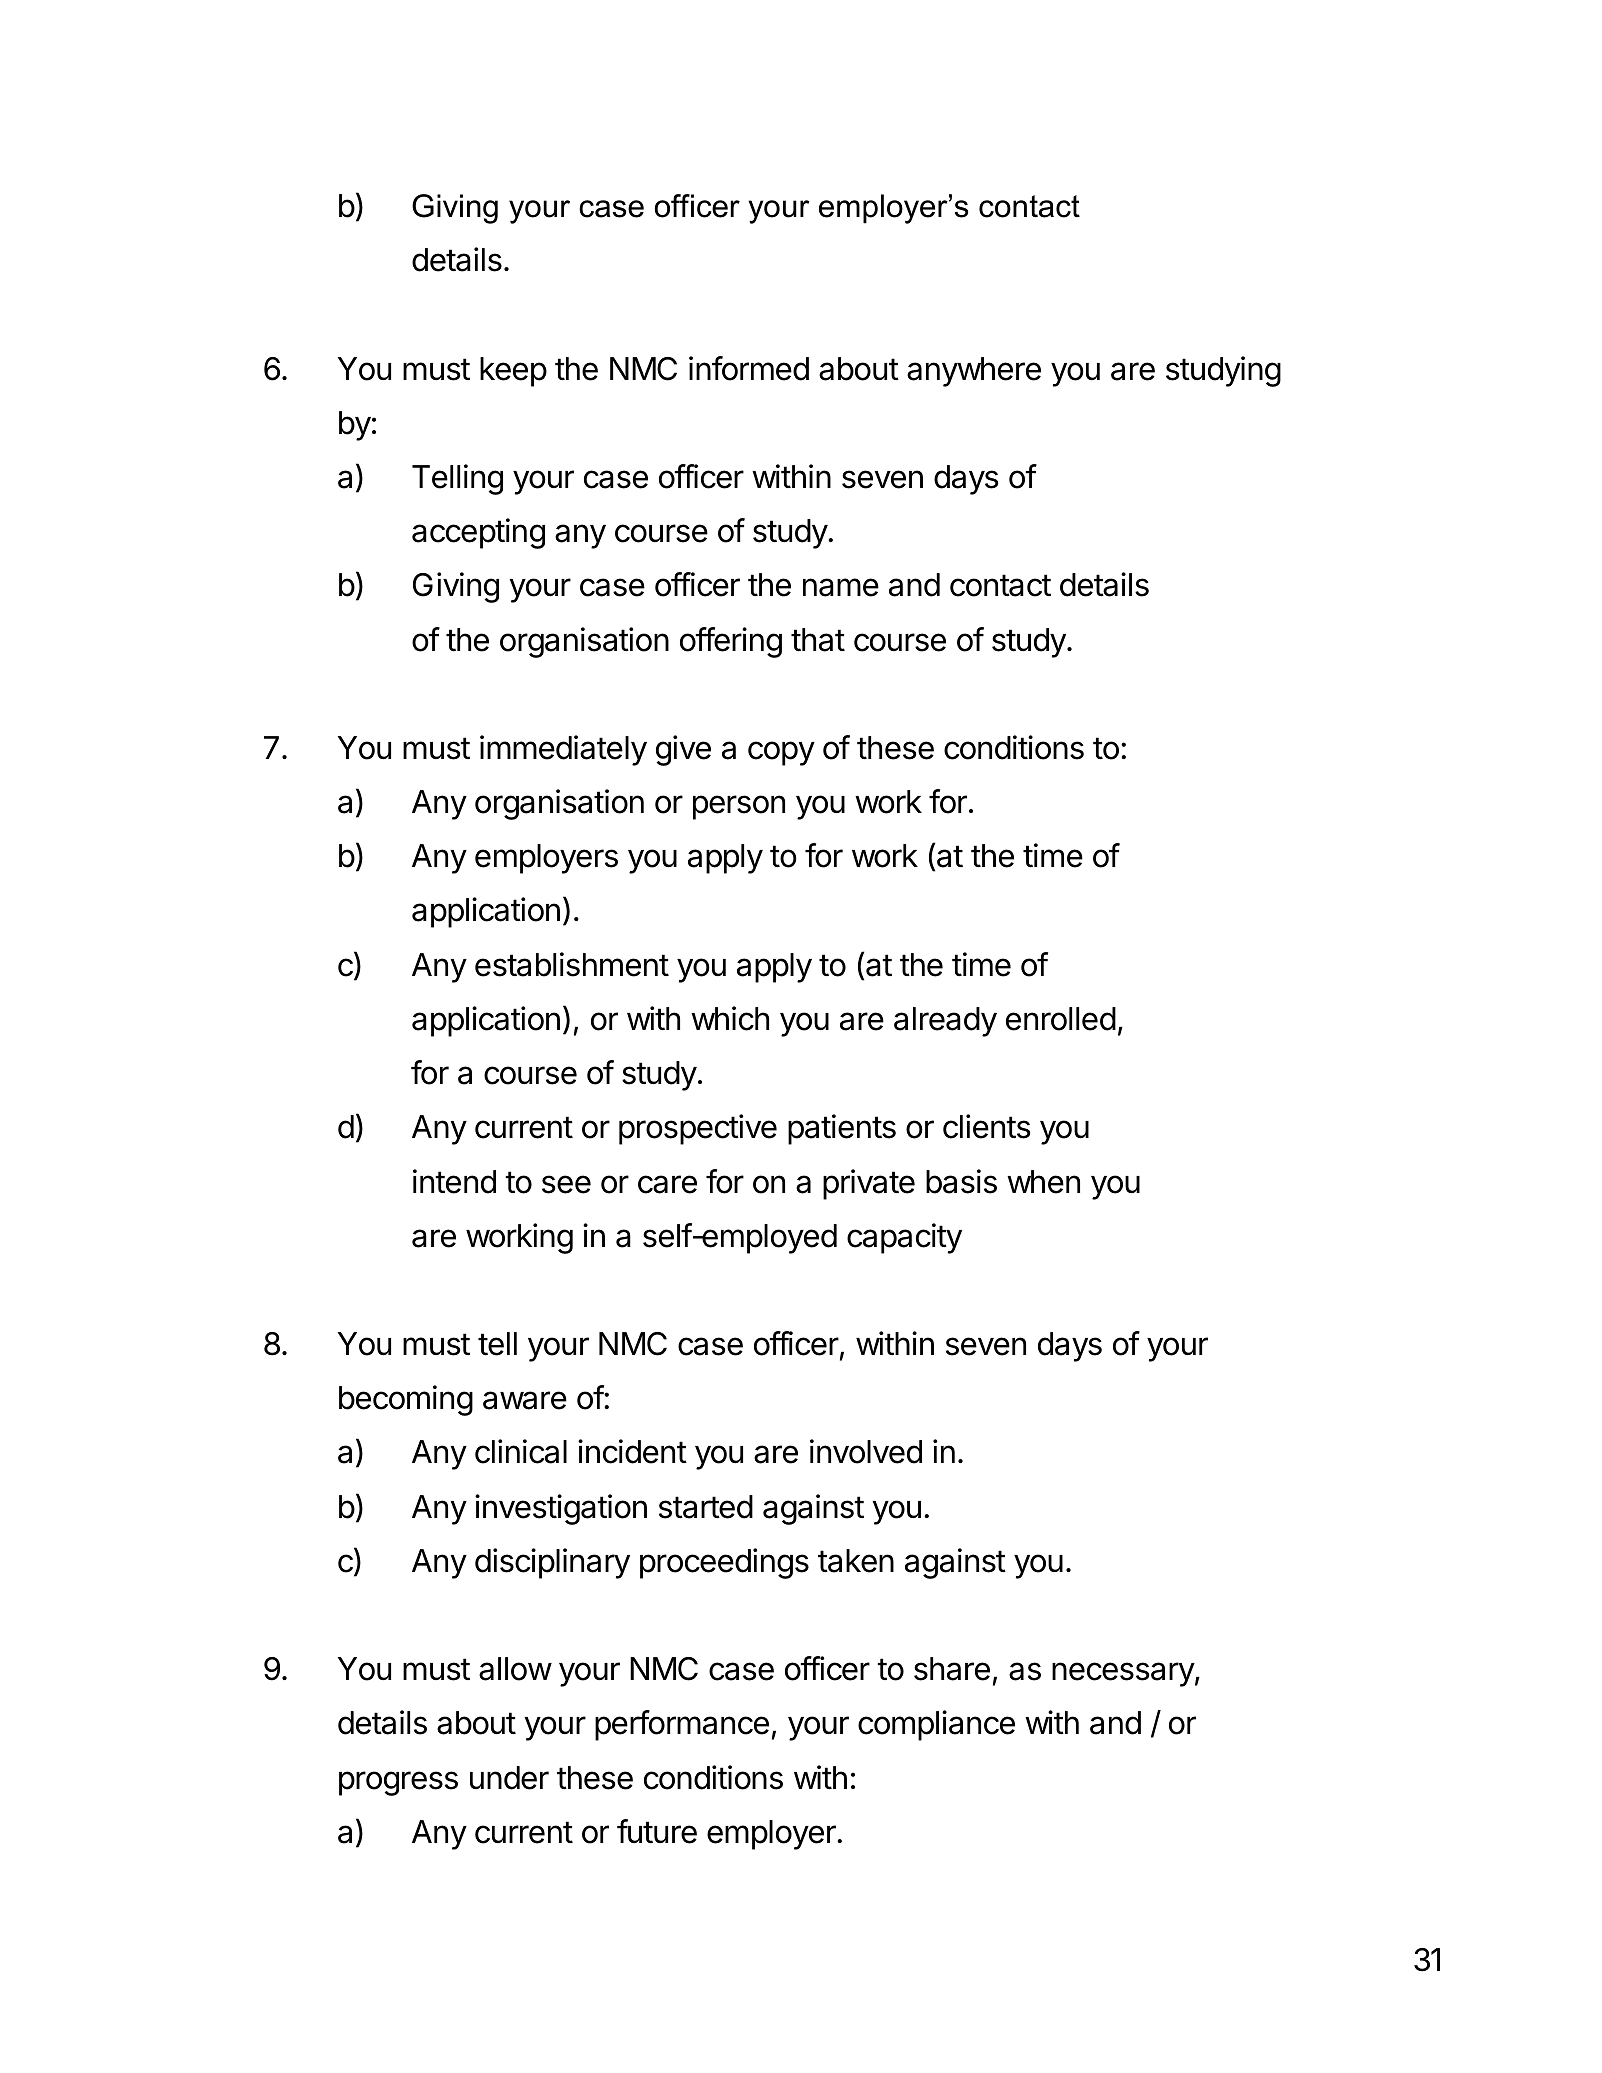  I want to click on under, so click(509, 1778).
